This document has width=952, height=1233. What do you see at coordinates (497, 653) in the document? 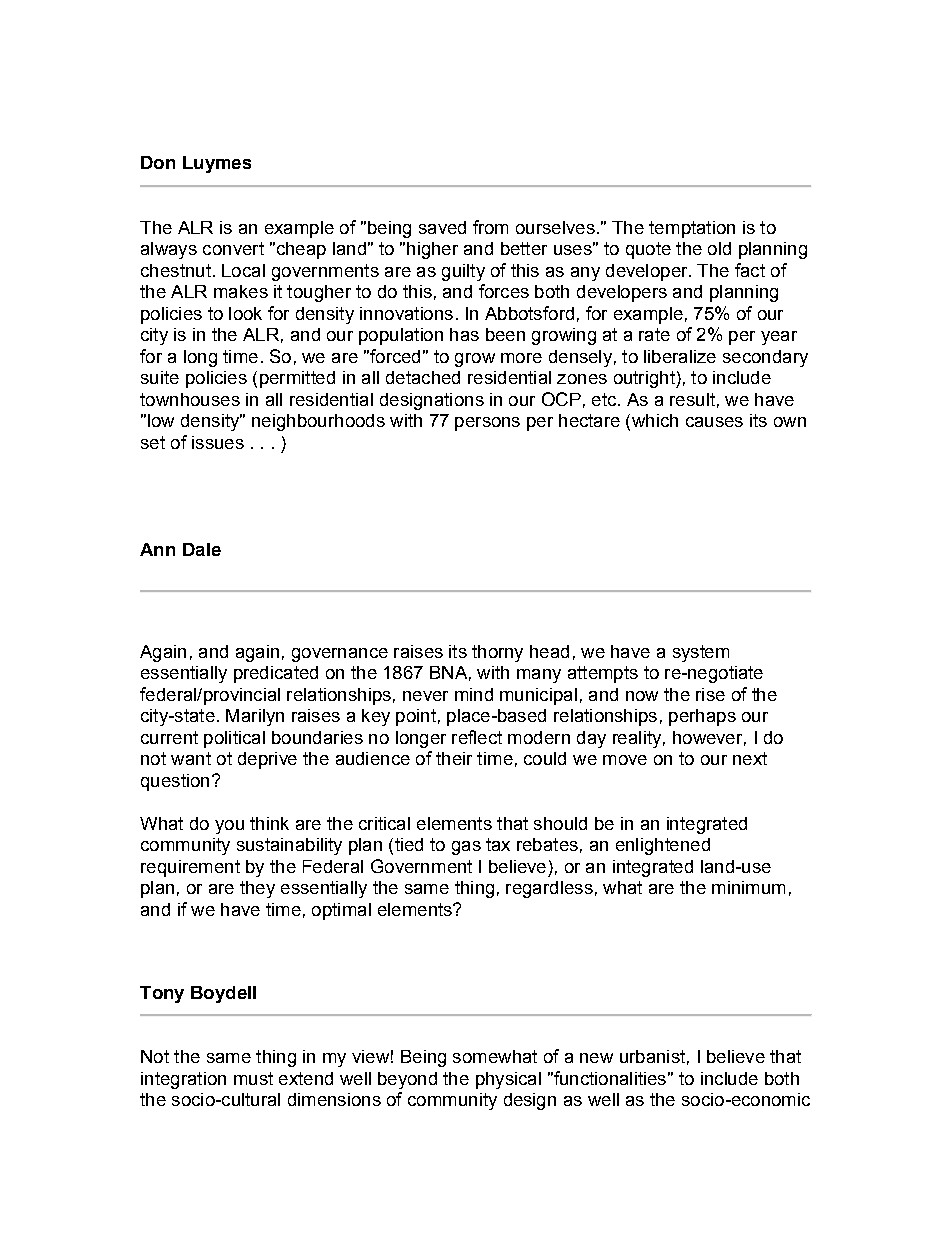
I see `thorny` at bounding box center [497, 653].
